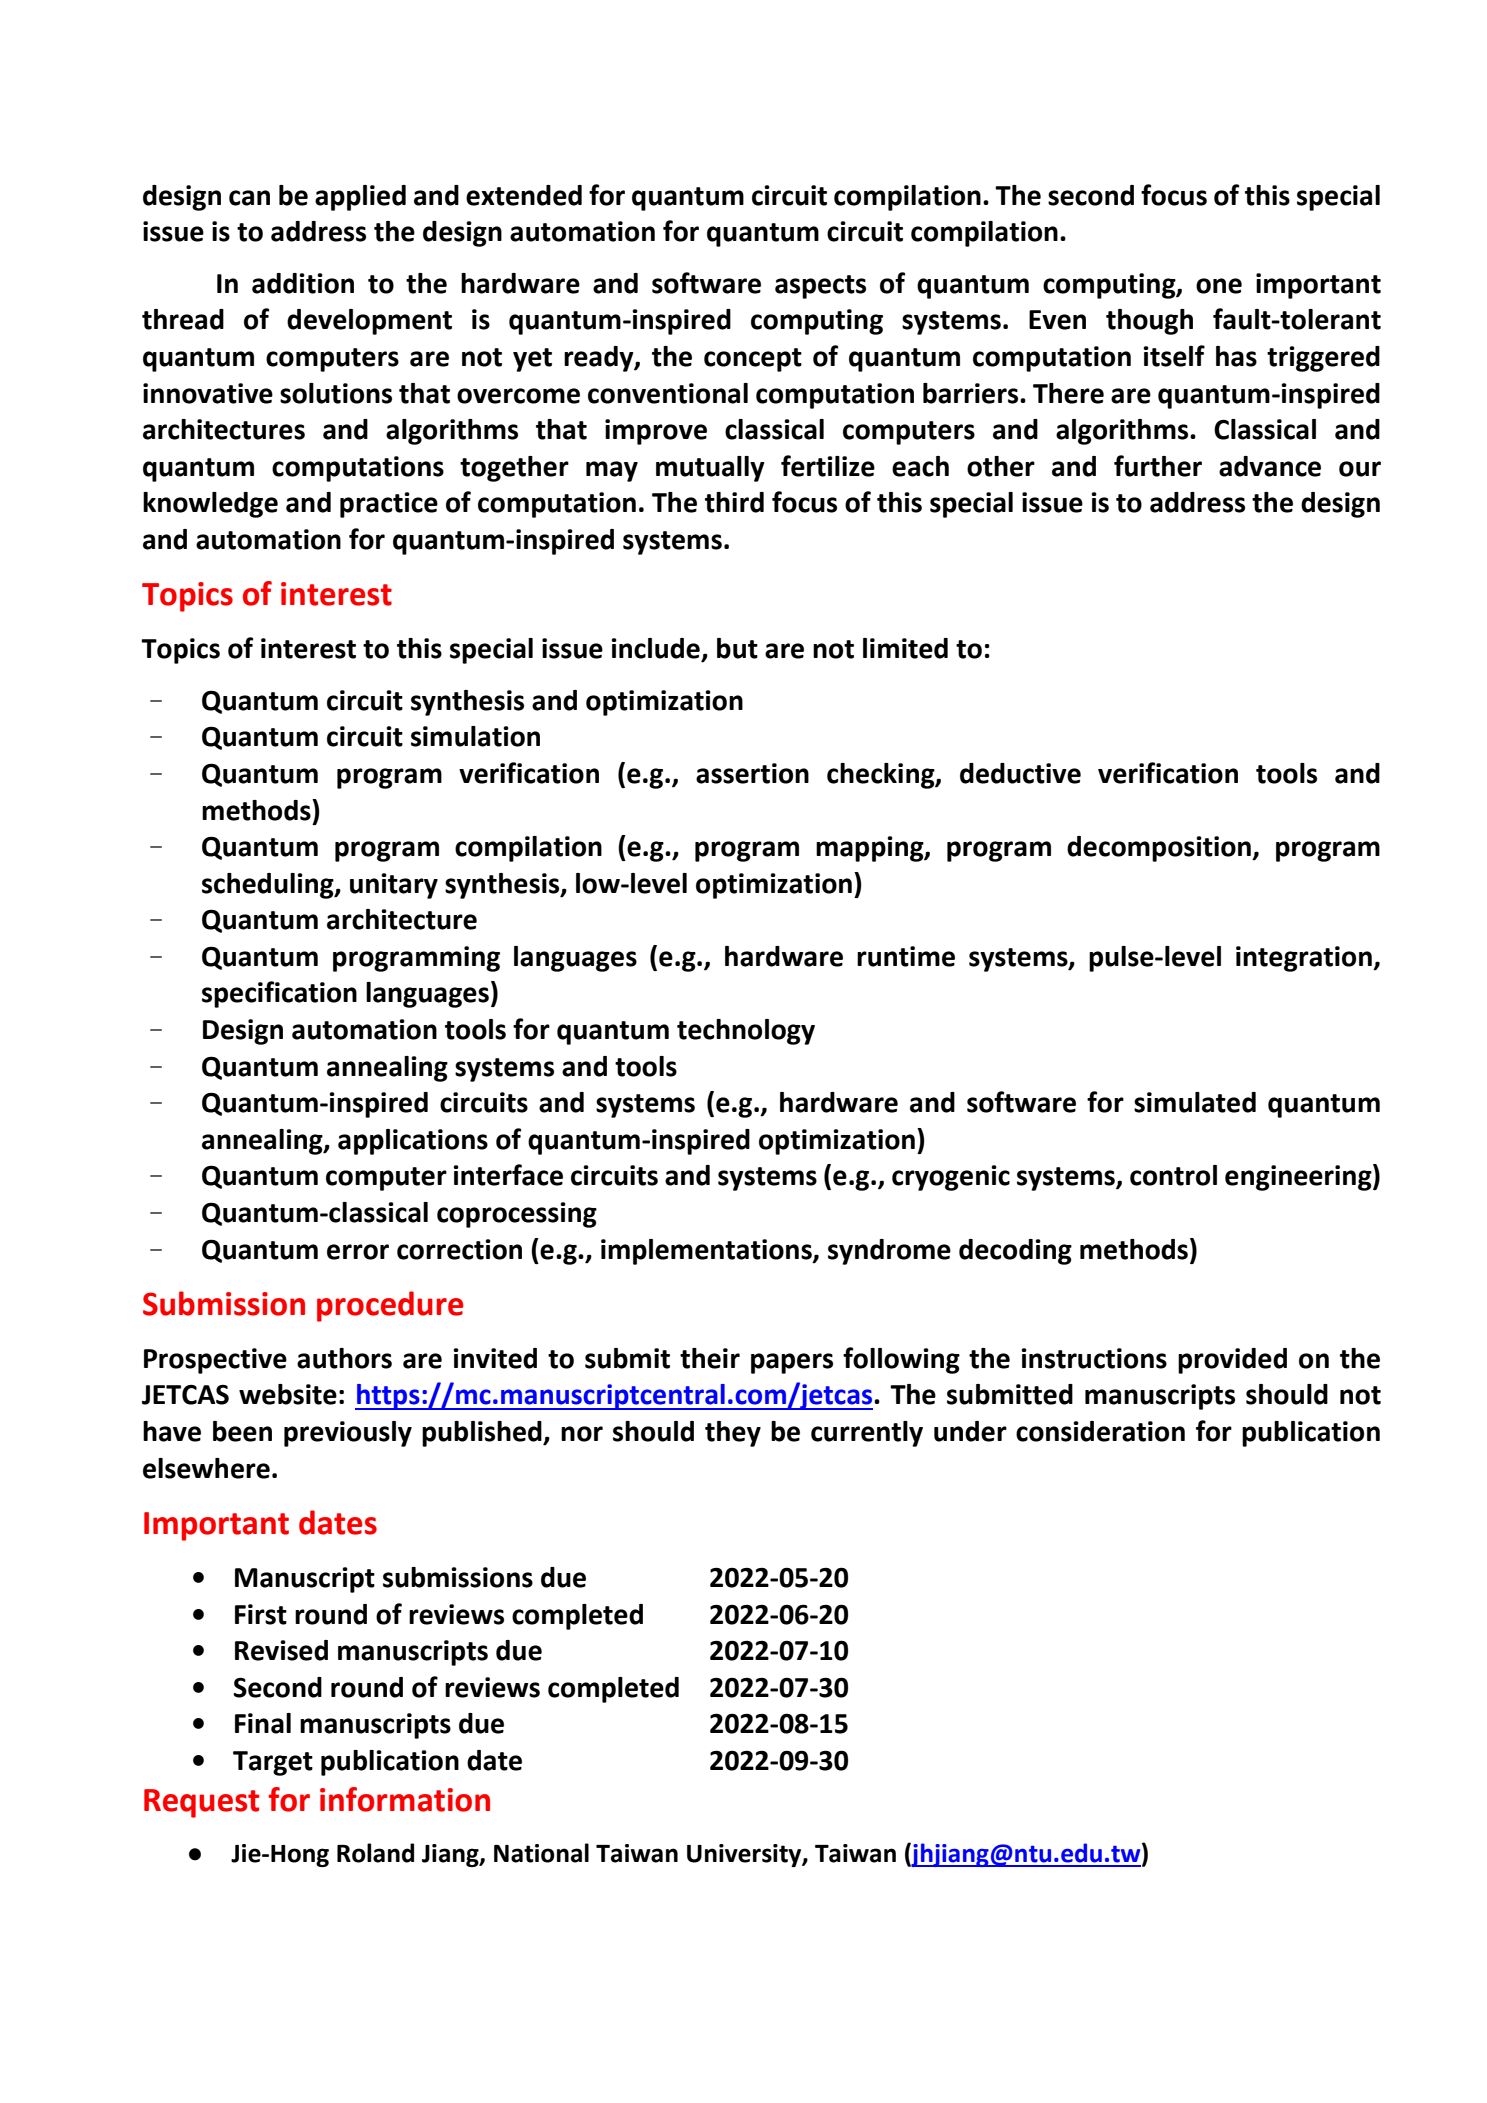  What do you see at coordinates (737, 648) in the document?
I see `but` at bounding box center [737, 648].
